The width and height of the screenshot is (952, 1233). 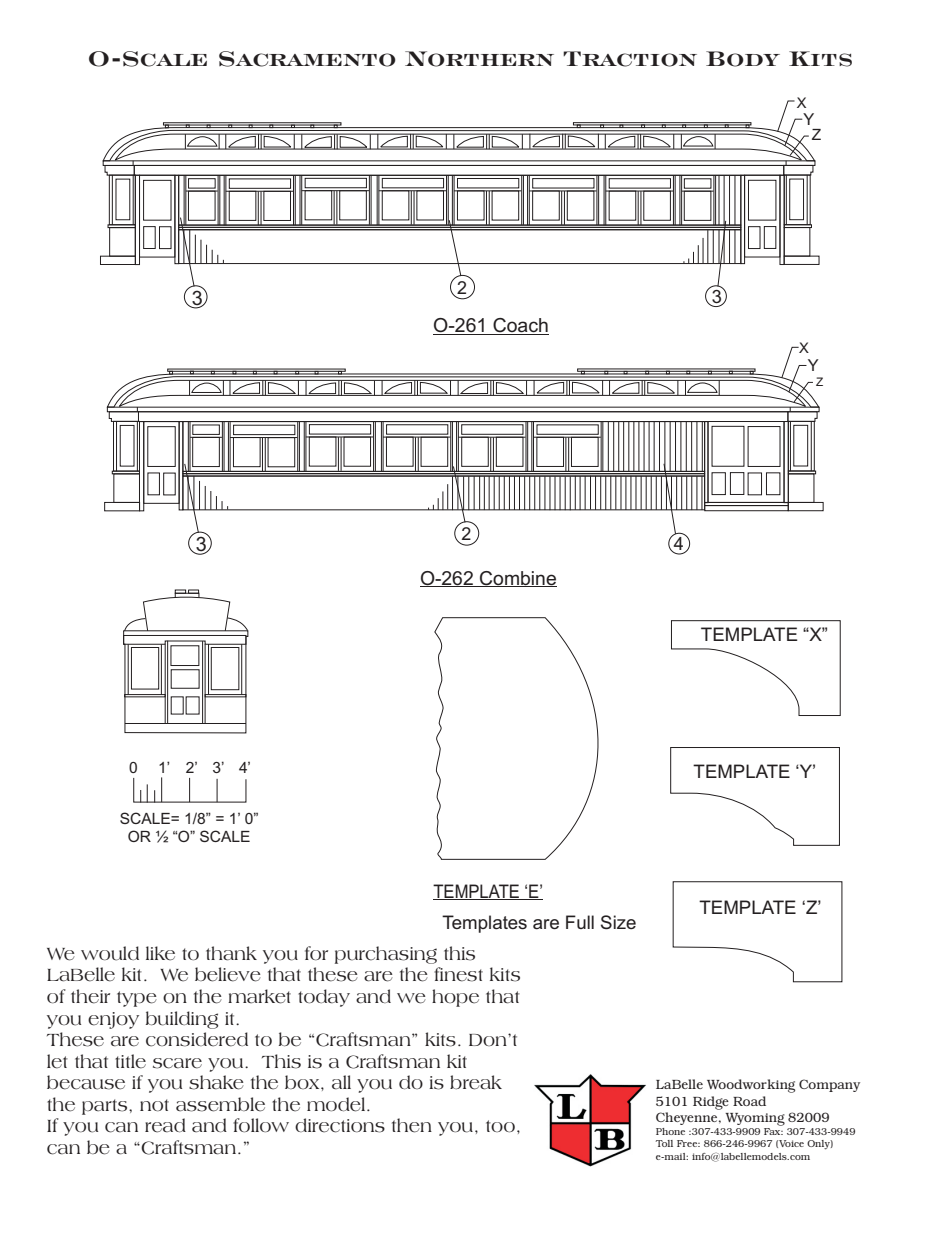 I want to click on Road, so click(x=749, y=1101).
